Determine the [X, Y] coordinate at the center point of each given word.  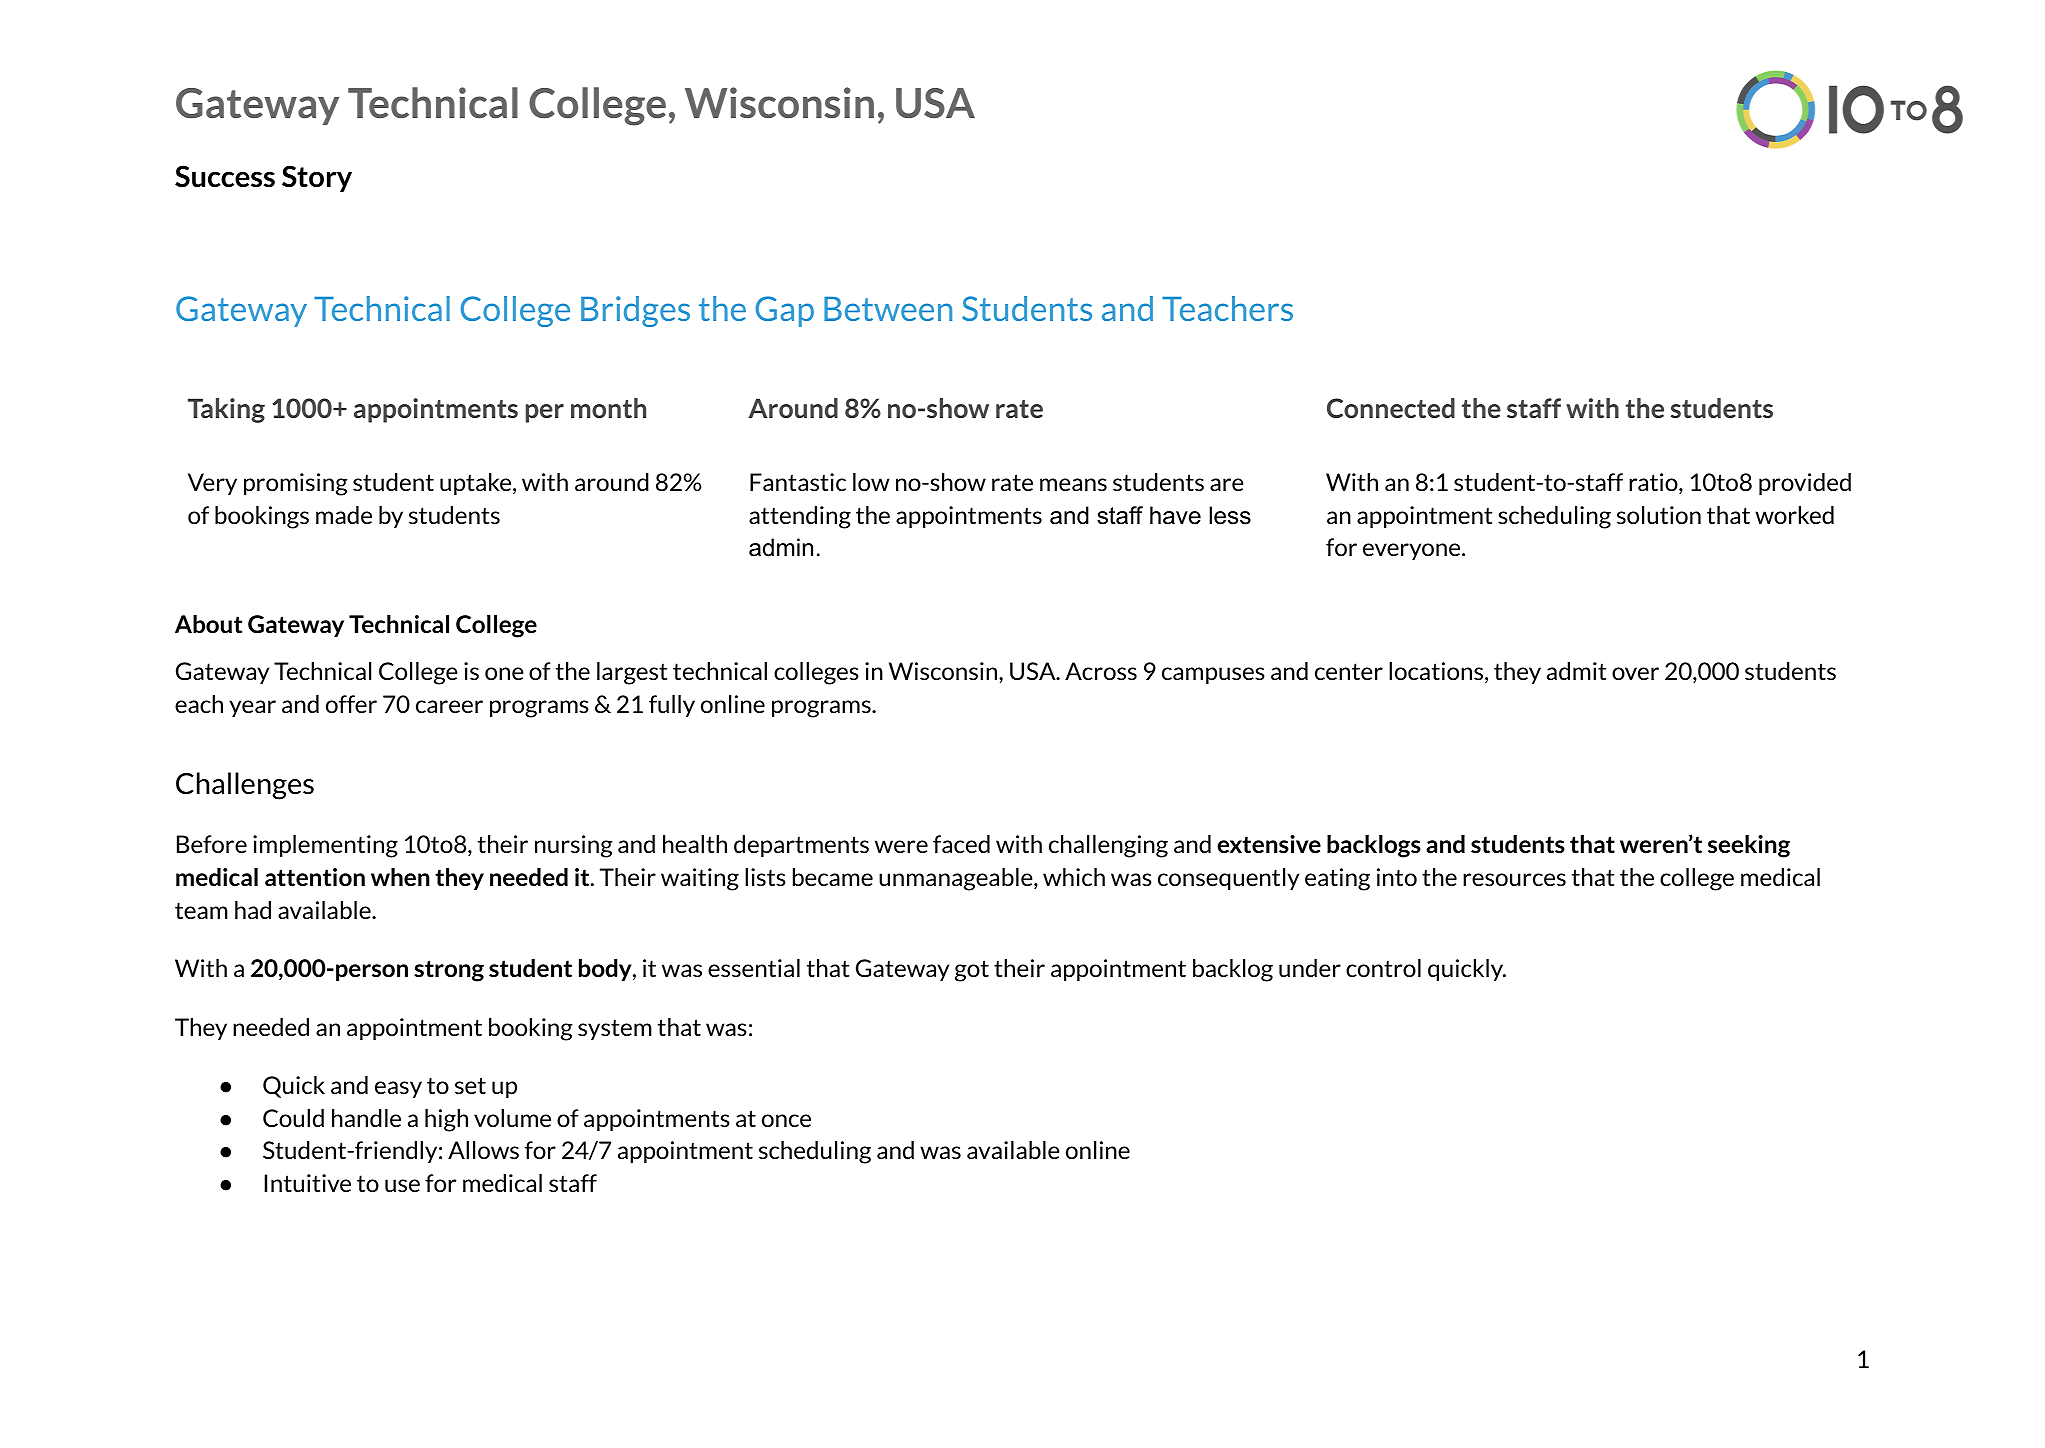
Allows [483, 1150]
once [786, 1120]
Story [317, 178]
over [1635, 673]
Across [1101, 671]
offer [351, 704]
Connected [1391, 408]
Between [888, 309]
